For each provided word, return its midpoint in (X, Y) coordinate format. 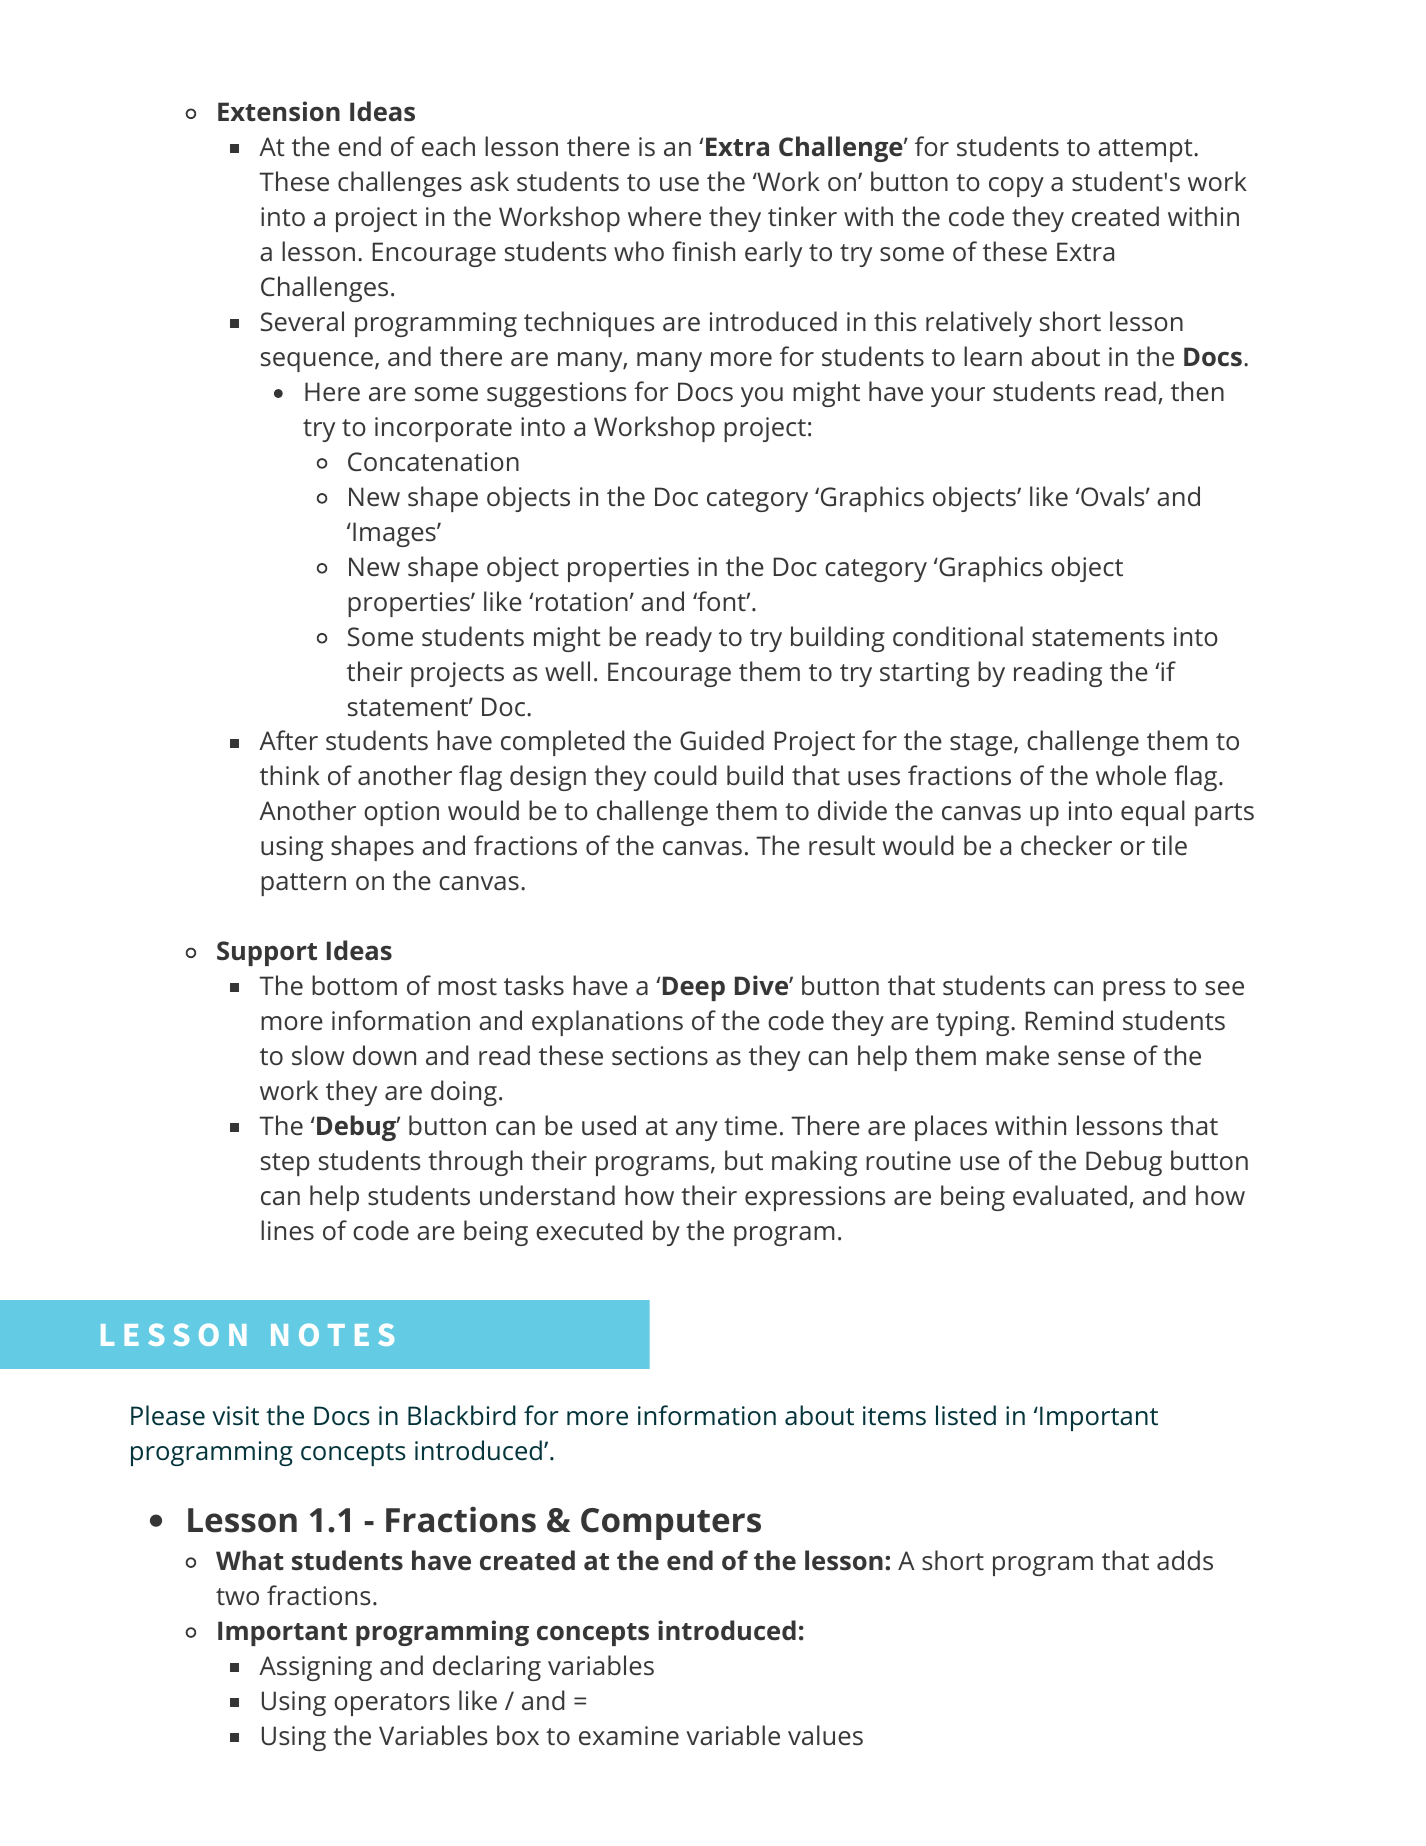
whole (1131, 775)
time (750, 1125)
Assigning (315, 1668)
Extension (279, 111)
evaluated (1070, 1195)
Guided (722, 740)
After (288, 740)
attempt (1146, 150)
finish (703, 251)
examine (629, 1735)
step (285, 1164)
